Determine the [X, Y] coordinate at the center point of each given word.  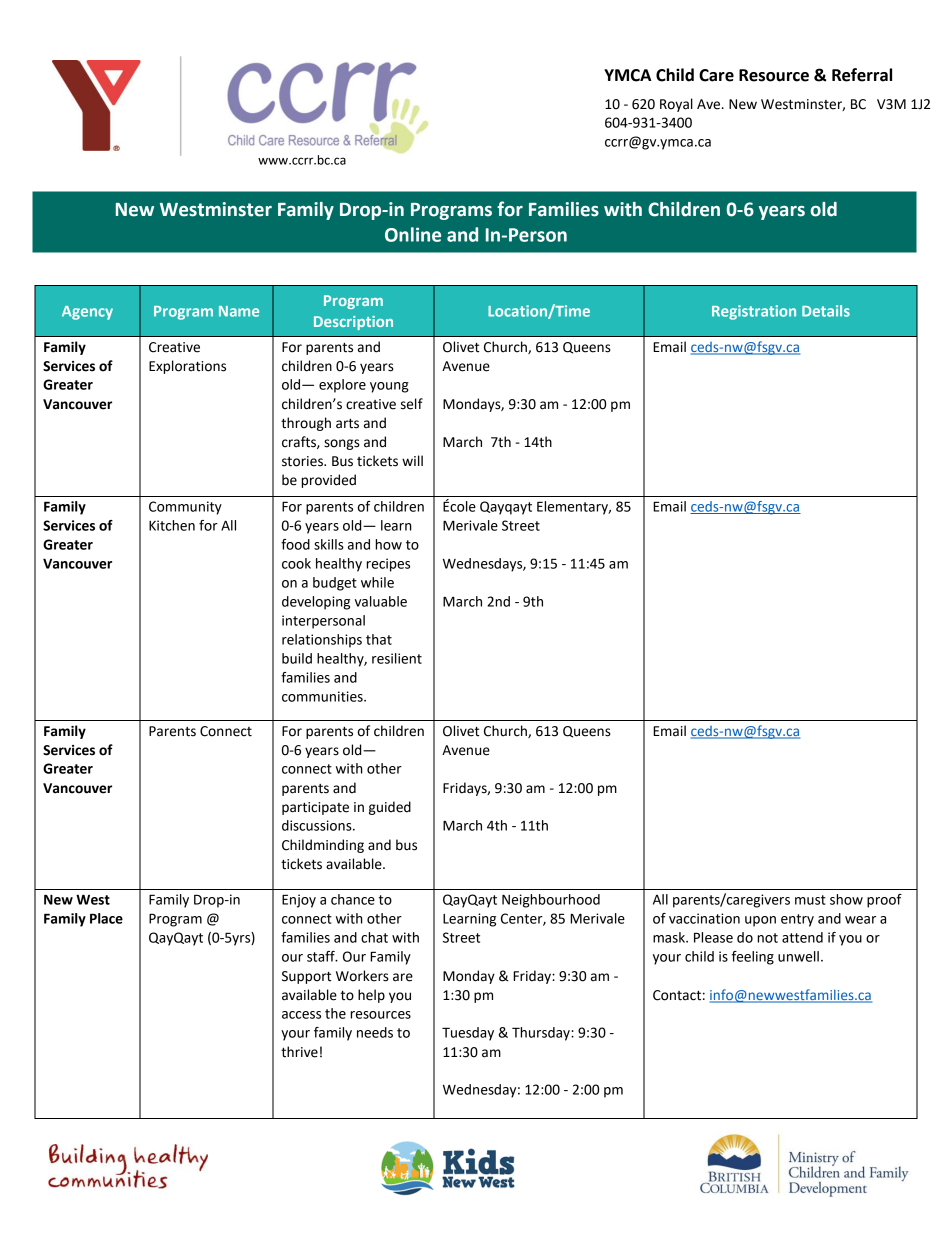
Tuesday [468, 1034]
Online [413, 234]
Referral [862, 75]
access [301, 1015]
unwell [798, 956]
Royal [676, 105]
